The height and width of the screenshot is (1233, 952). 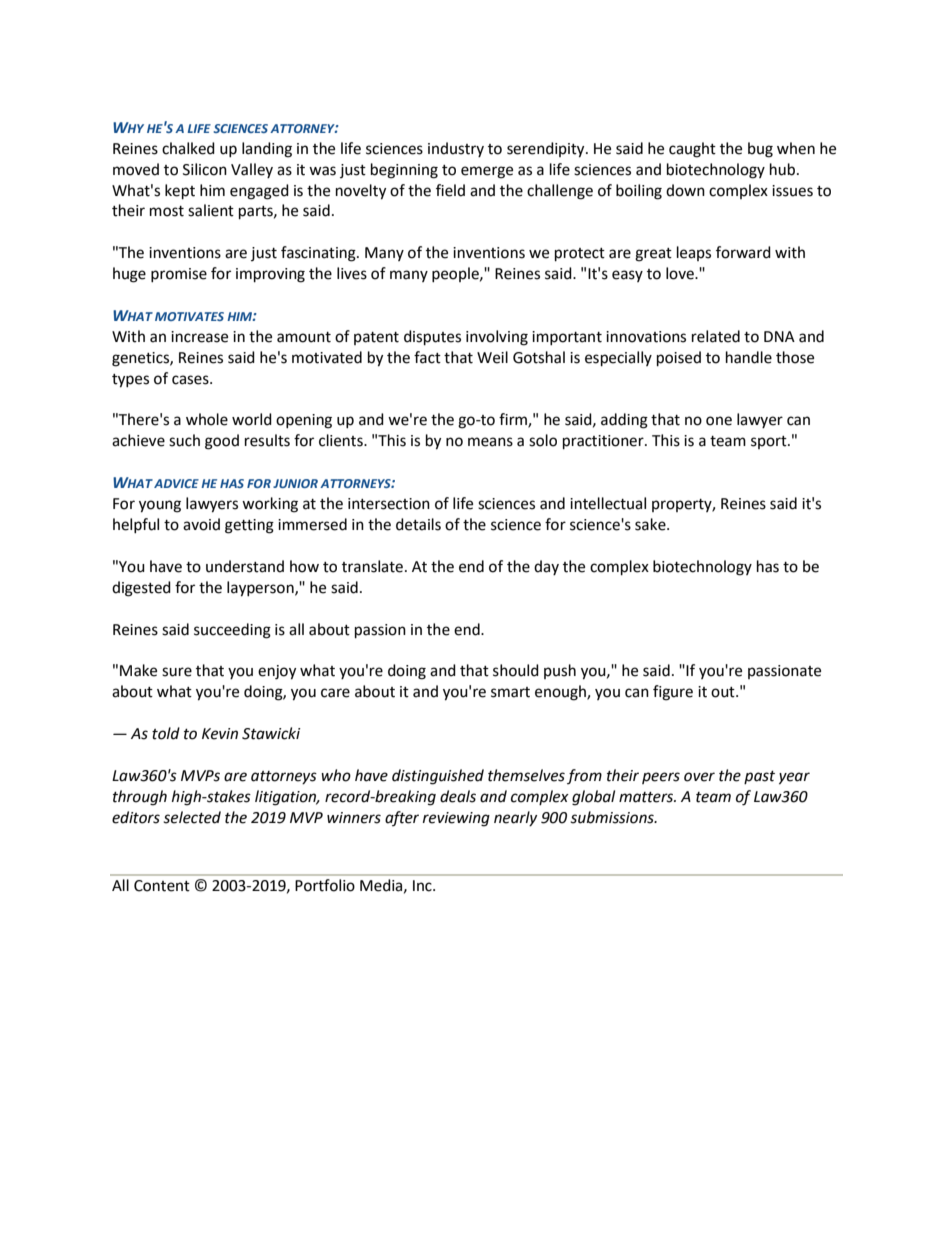 What do you see at coordinates (692, 150) in the screenshot?
I see `caught` at bounding box center [692, 150].
